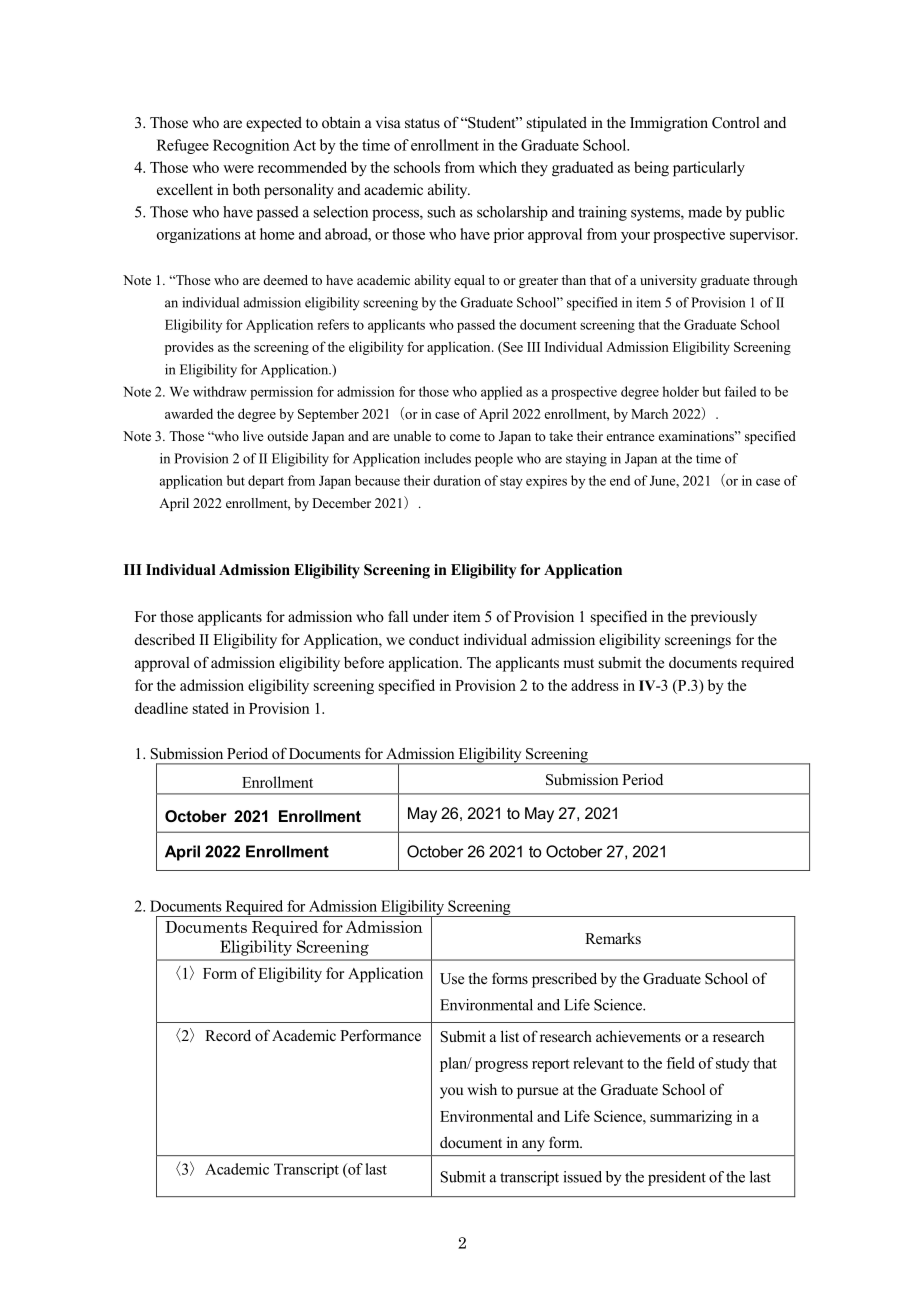 The image size is (924, 1308). I want to click on deadline, so click(161, 708).
